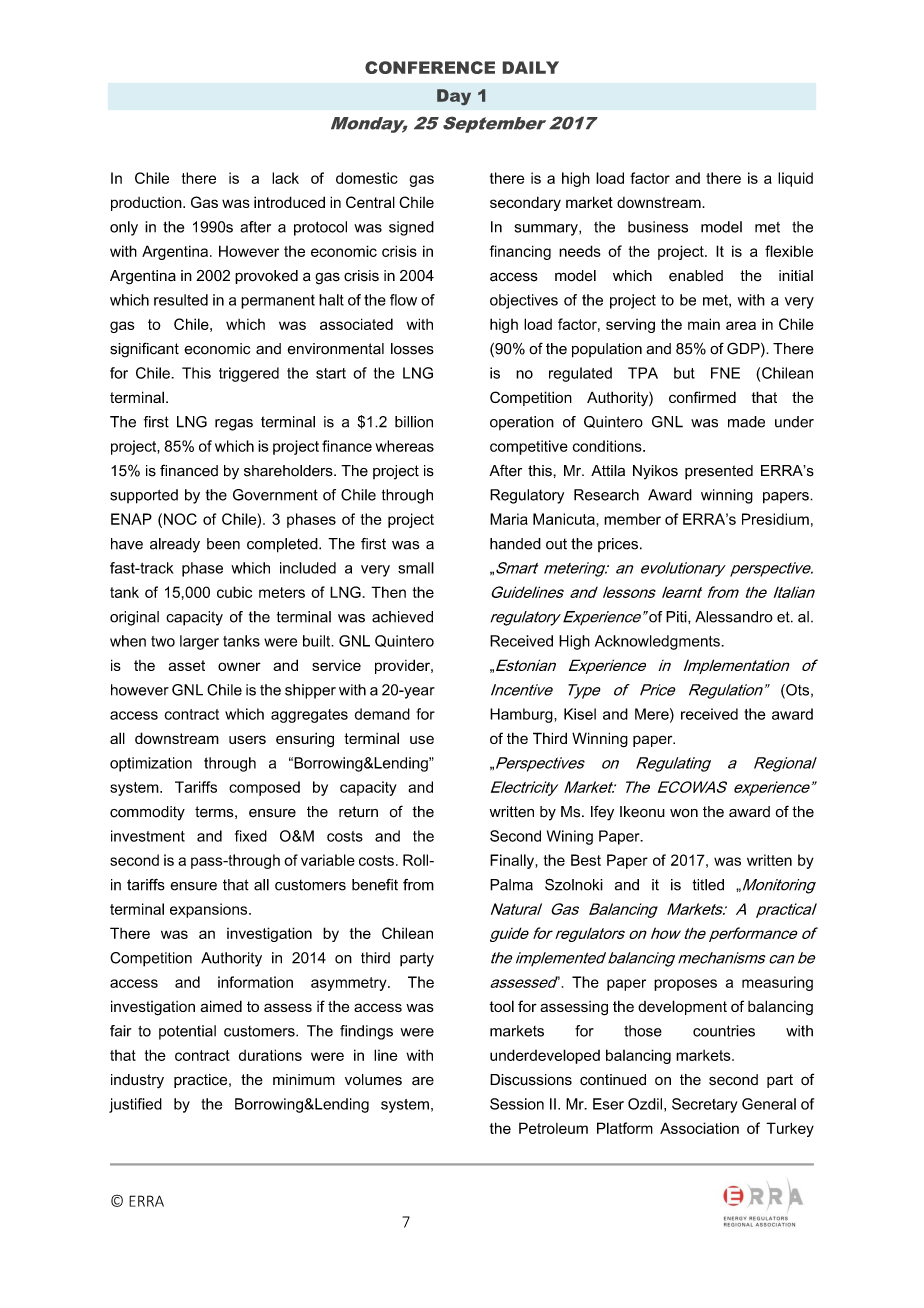 Image resolution: width=924 pixels, height=1308 pixels. Describe the element at coordinates (746, 422) in the image. I see `made` at that location.
